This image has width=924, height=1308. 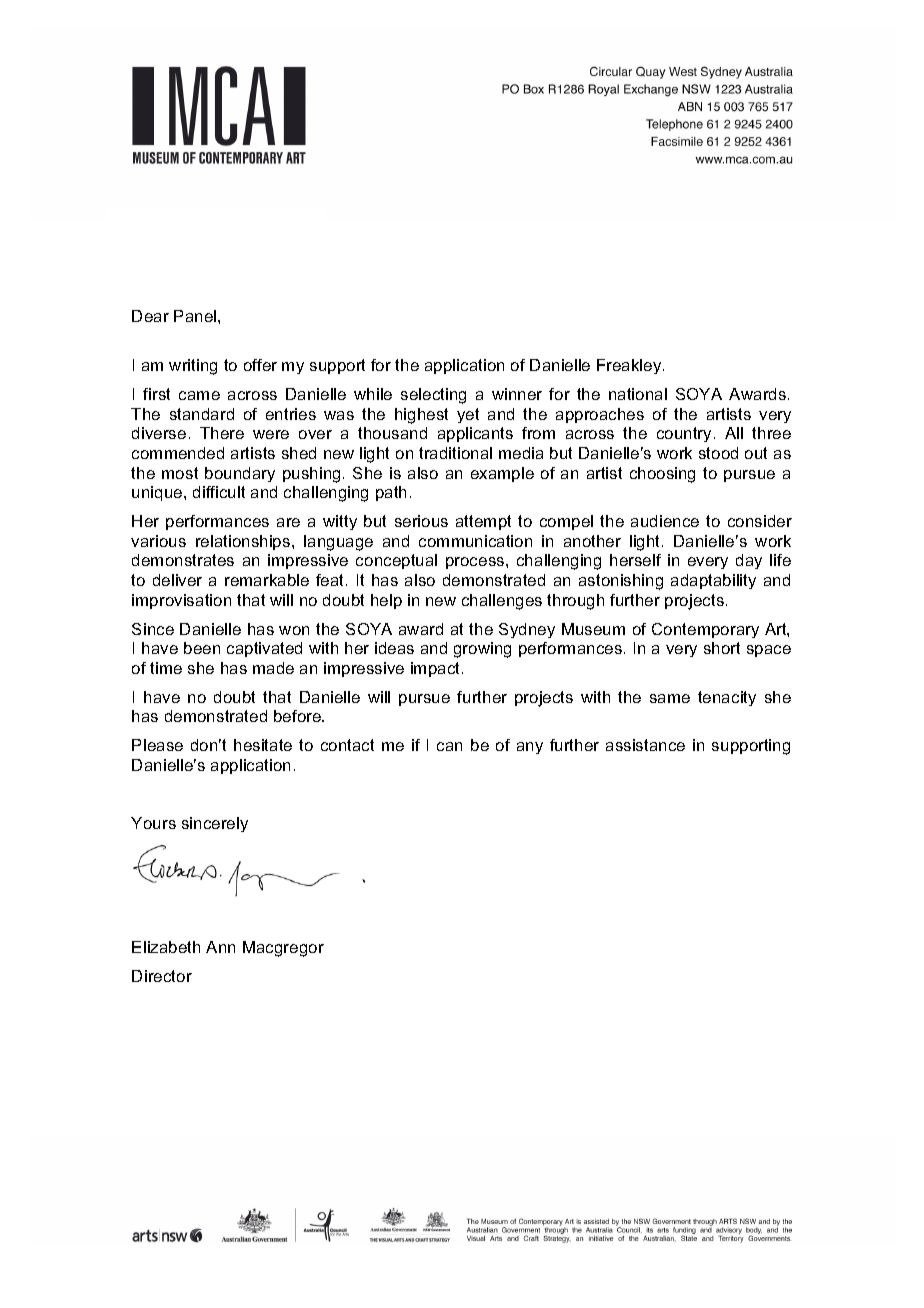 I want to click on remarkable, so click(x=267, y=580).
